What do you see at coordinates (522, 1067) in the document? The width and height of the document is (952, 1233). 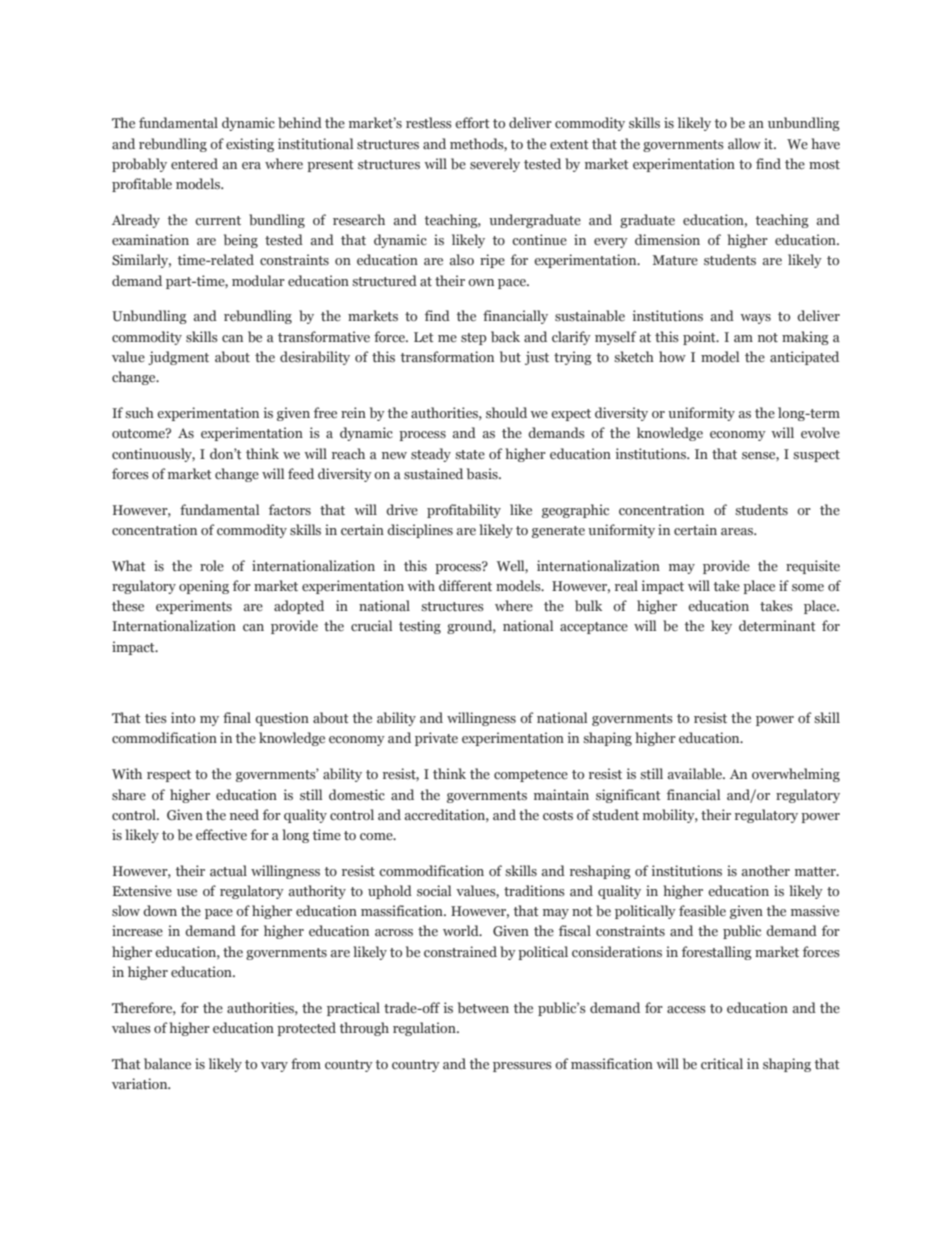 I see `pressures` at bounding box center [522, 1067].
